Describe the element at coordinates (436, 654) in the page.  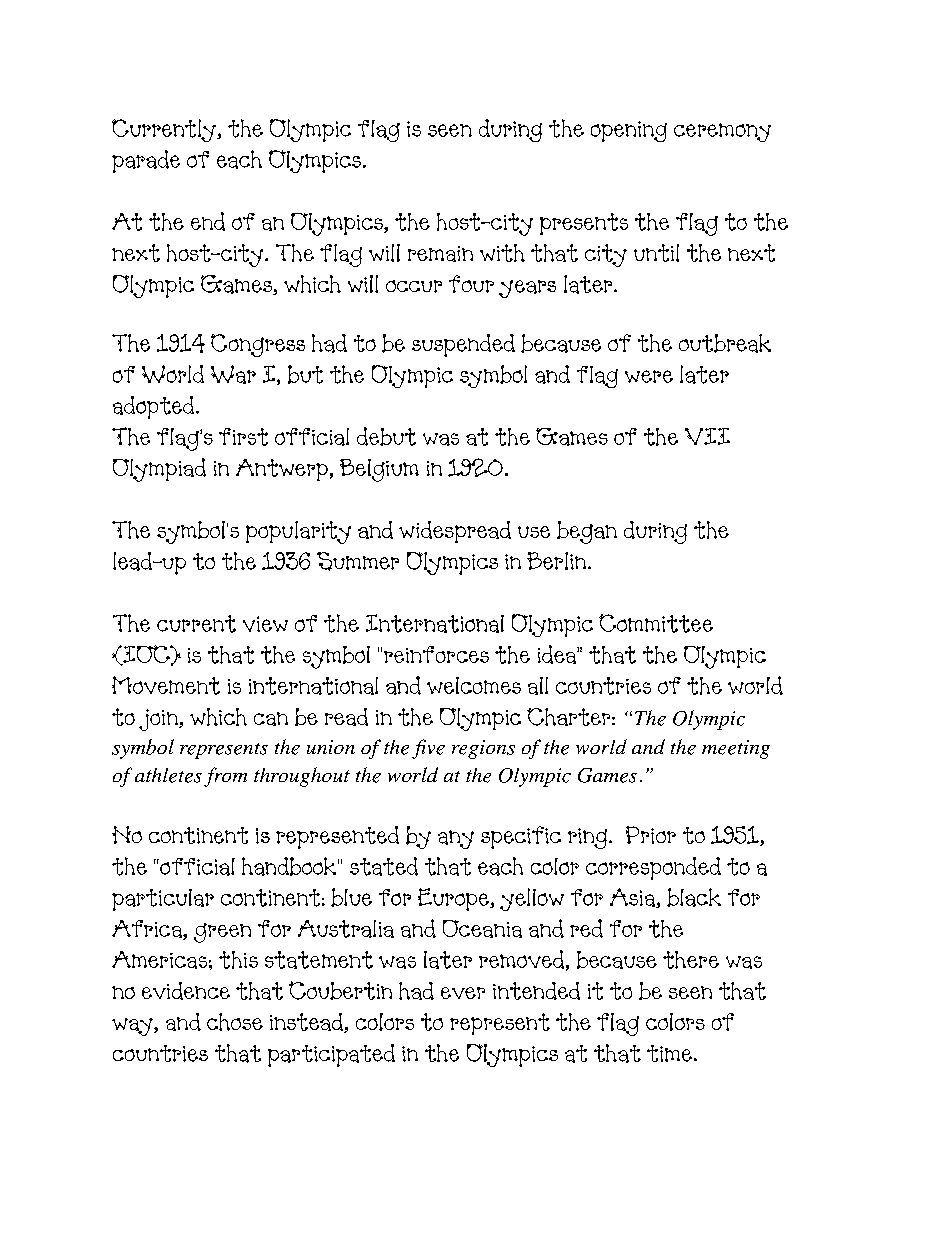
I see `reinforces` at that location.
